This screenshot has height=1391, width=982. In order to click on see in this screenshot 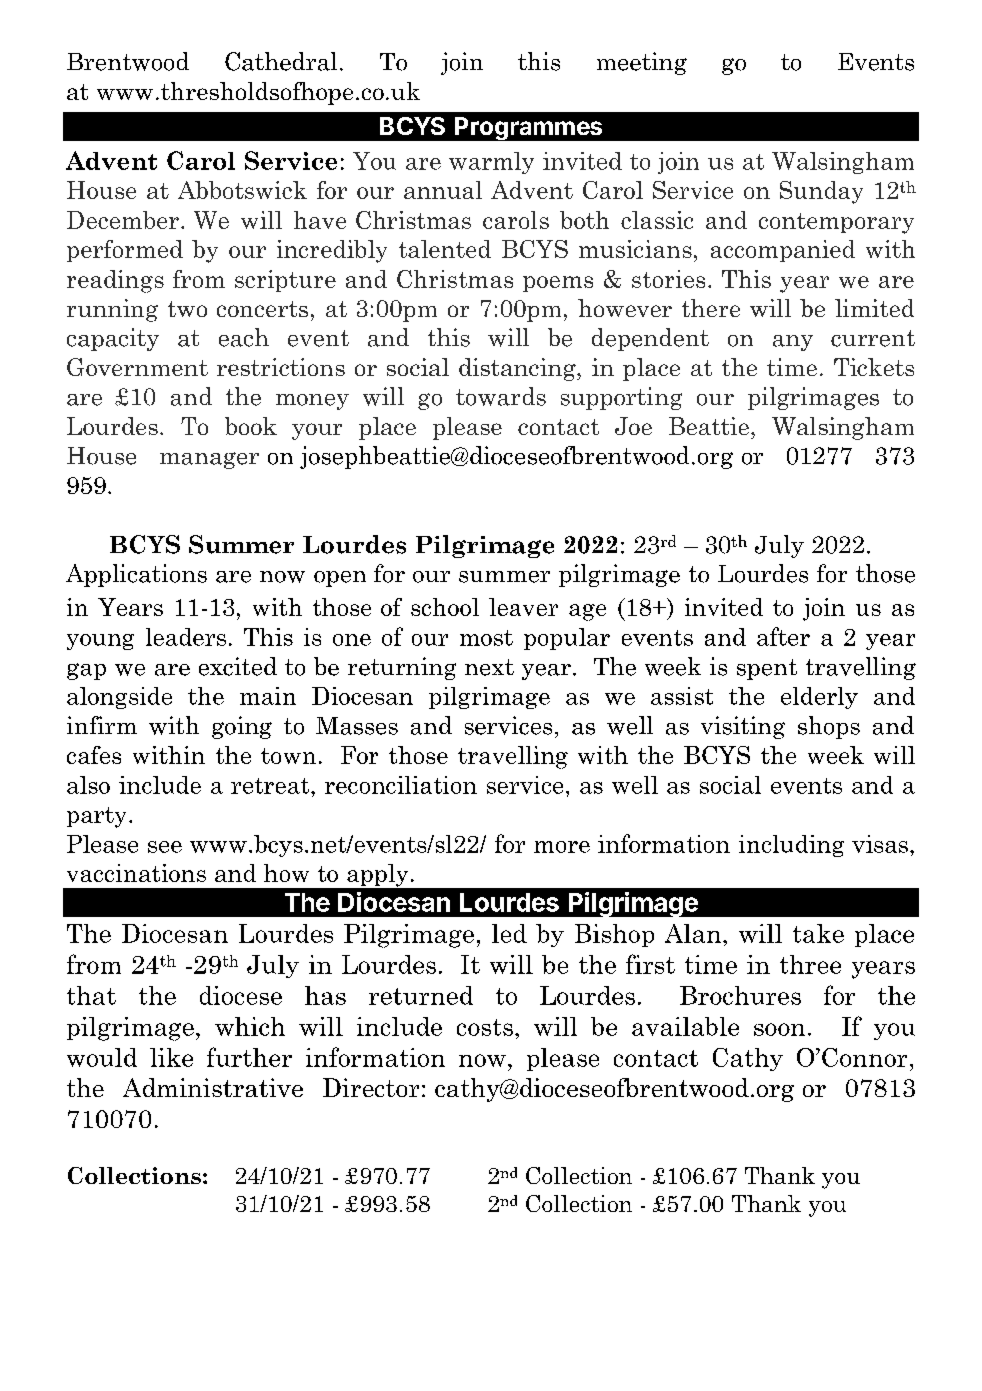, I will do `click(165, 847)`.
